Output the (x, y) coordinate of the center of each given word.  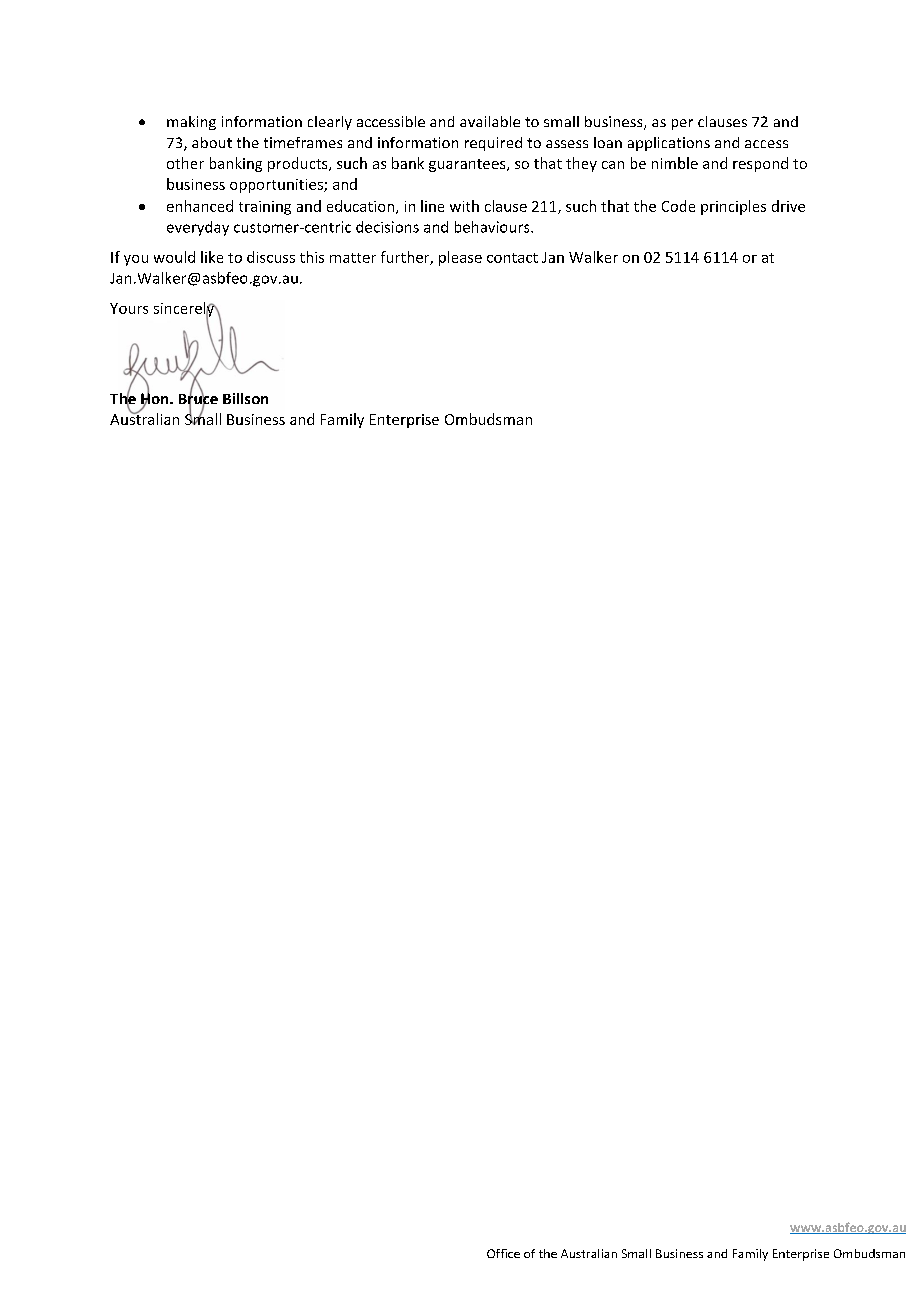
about (212, 142)
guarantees (468, 165)
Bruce (198, 399)
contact (512, 258)
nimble (675, 163)
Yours (129, 308)
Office (503, 1253)
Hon (156, 399)
